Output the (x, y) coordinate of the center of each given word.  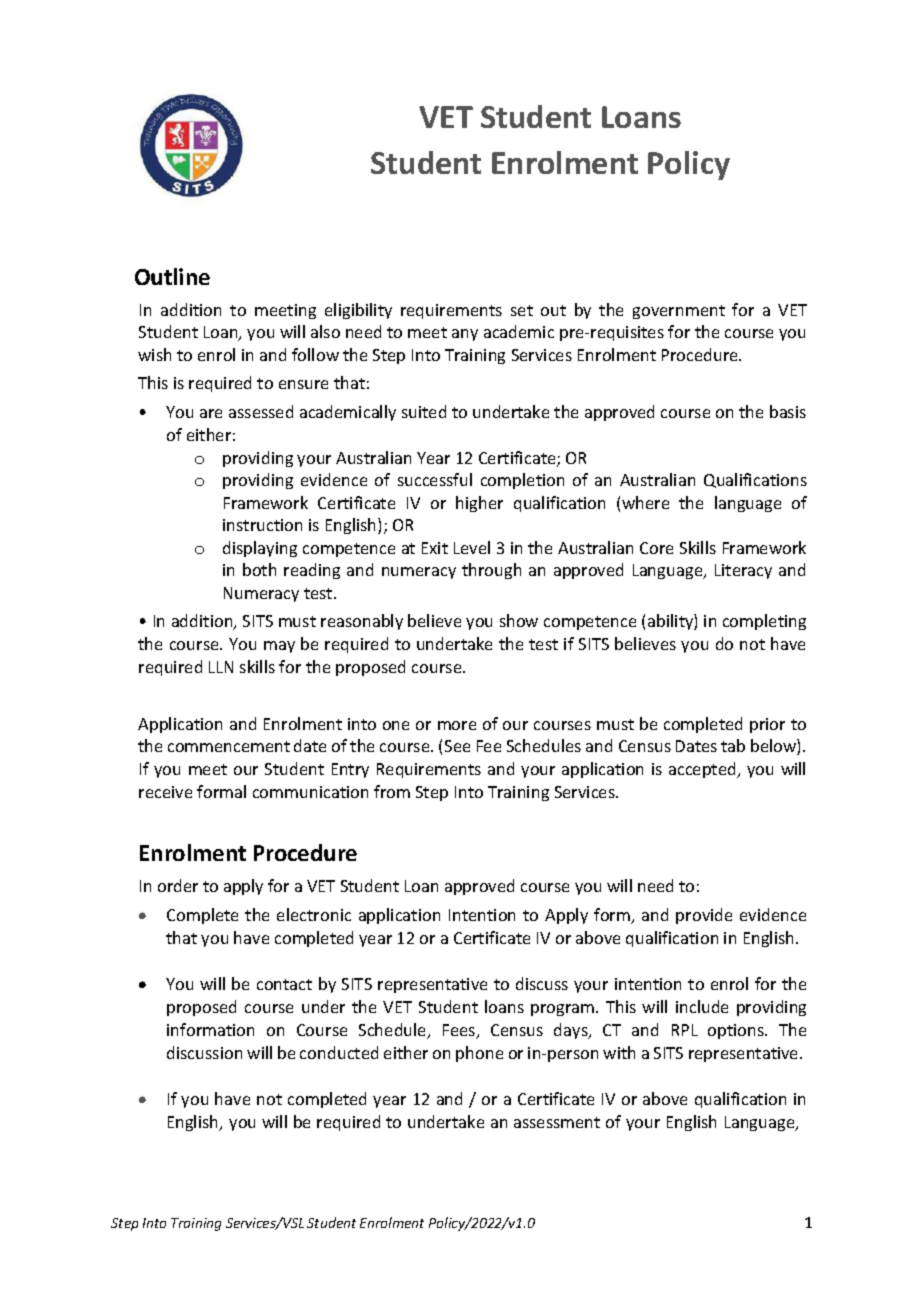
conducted (339, 1052)
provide (704, 916)
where (645, 502)
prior (767, 725)
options (737, 1031)
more (457, 725)
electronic (314, 914)
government (679, 312)
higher (479, 504)
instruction (262, 525)
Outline (172, 276)
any (465, 335)
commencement (229, 746)
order (178, 885)
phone (479, 1054)
